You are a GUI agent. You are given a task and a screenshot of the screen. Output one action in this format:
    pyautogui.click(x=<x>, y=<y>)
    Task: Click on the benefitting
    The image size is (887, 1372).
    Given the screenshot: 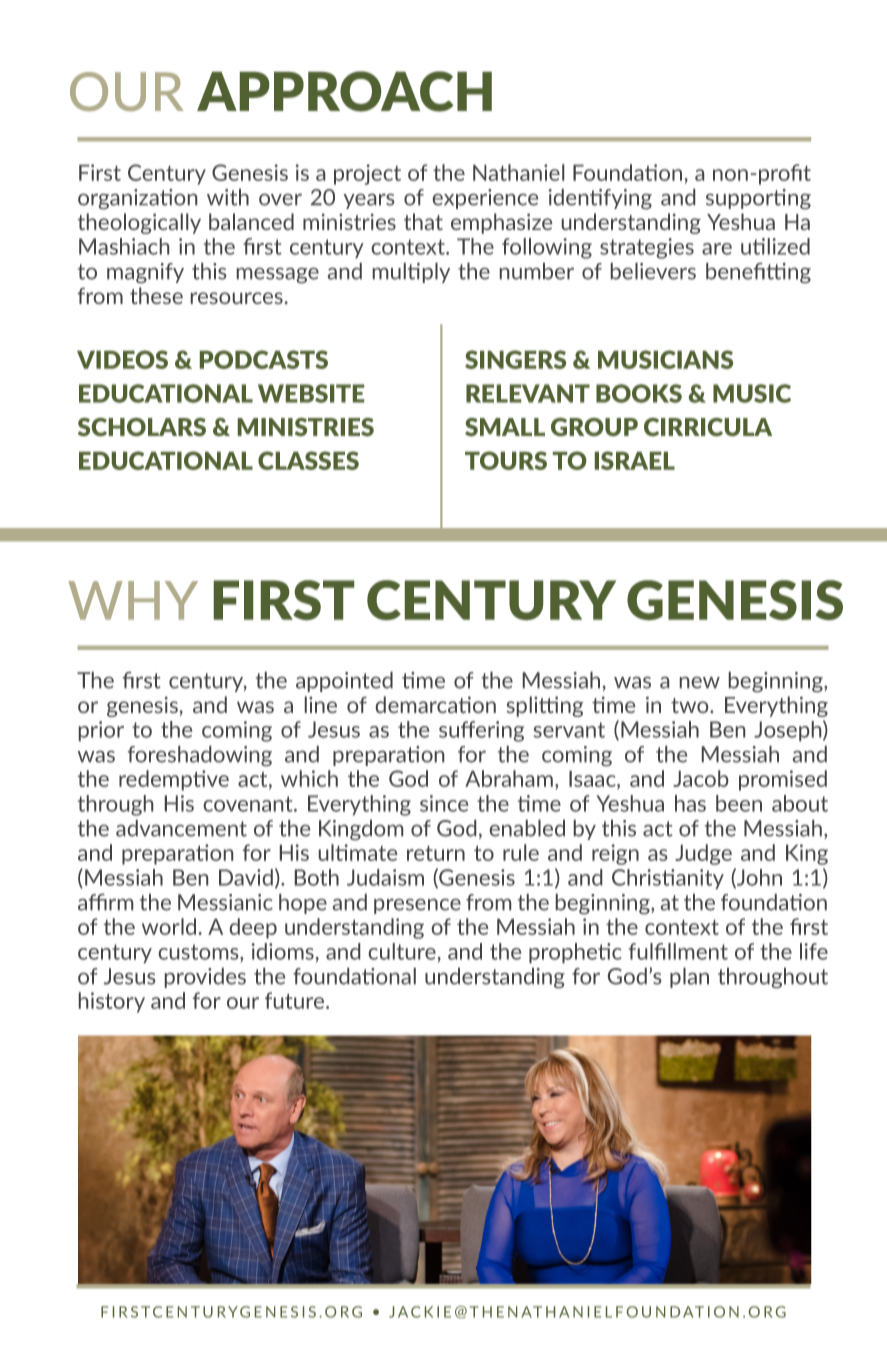 What is the action you would take?
    pyautogui.click(x=758, y=273)
